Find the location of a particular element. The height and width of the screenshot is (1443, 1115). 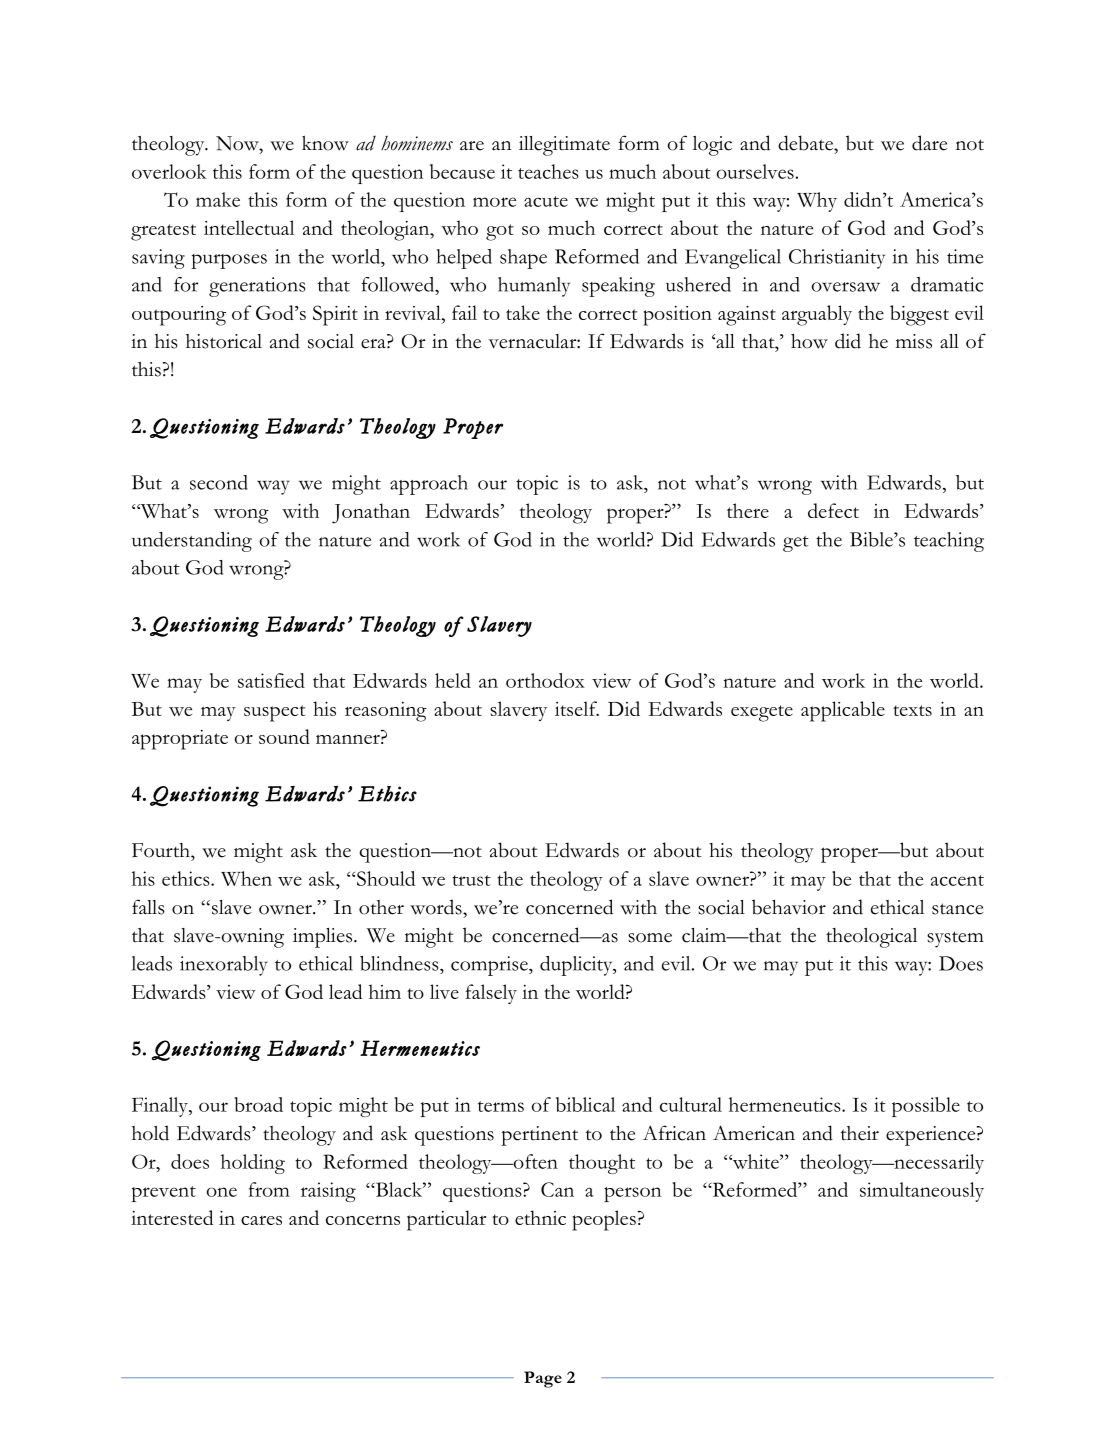

cares is located at coordinates (261, 1220).
